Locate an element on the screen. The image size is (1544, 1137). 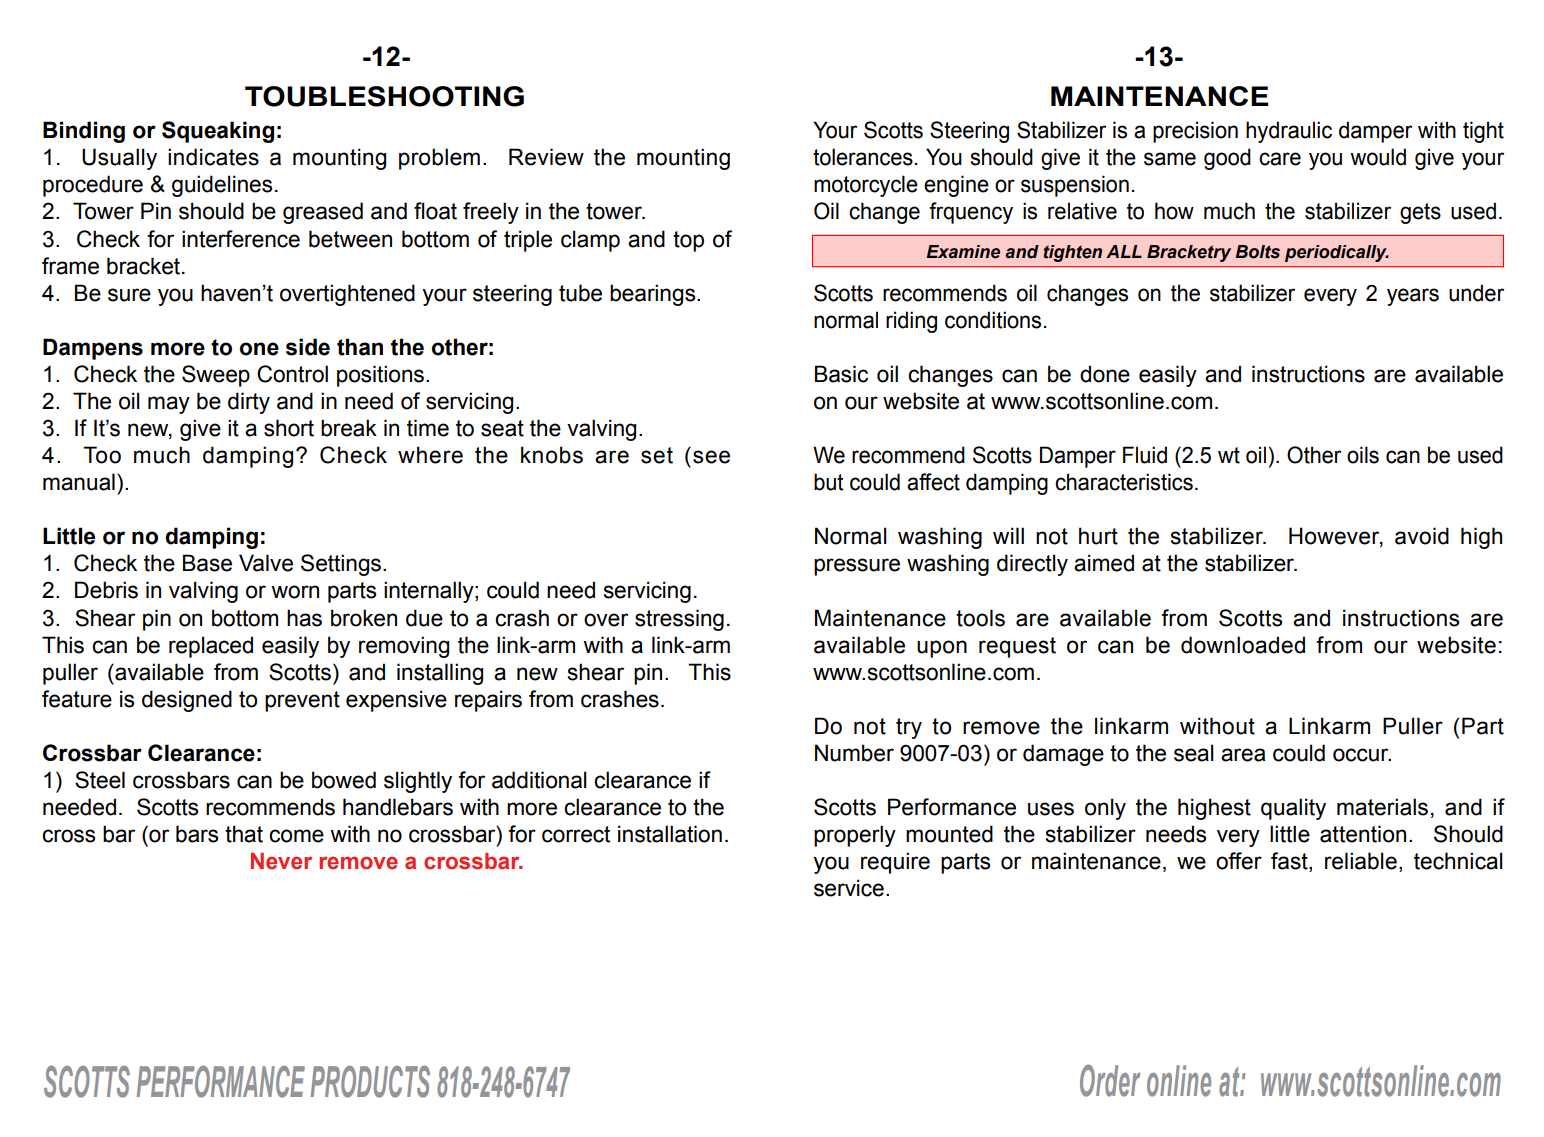
care is located at coordinates (1280, 159).
